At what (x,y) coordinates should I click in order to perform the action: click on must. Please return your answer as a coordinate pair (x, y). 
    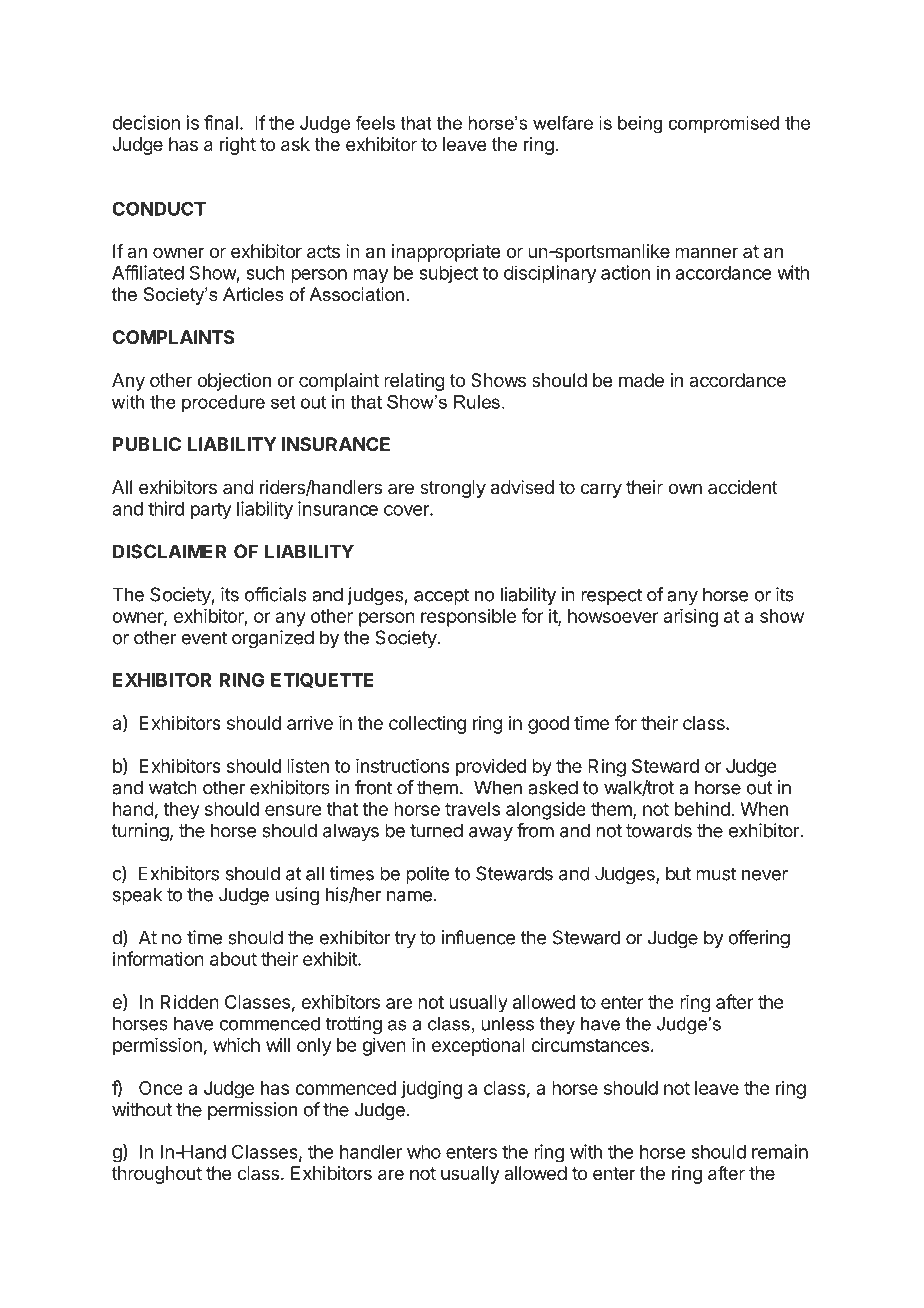
    Looking at the image, I should click on (716, 874).
